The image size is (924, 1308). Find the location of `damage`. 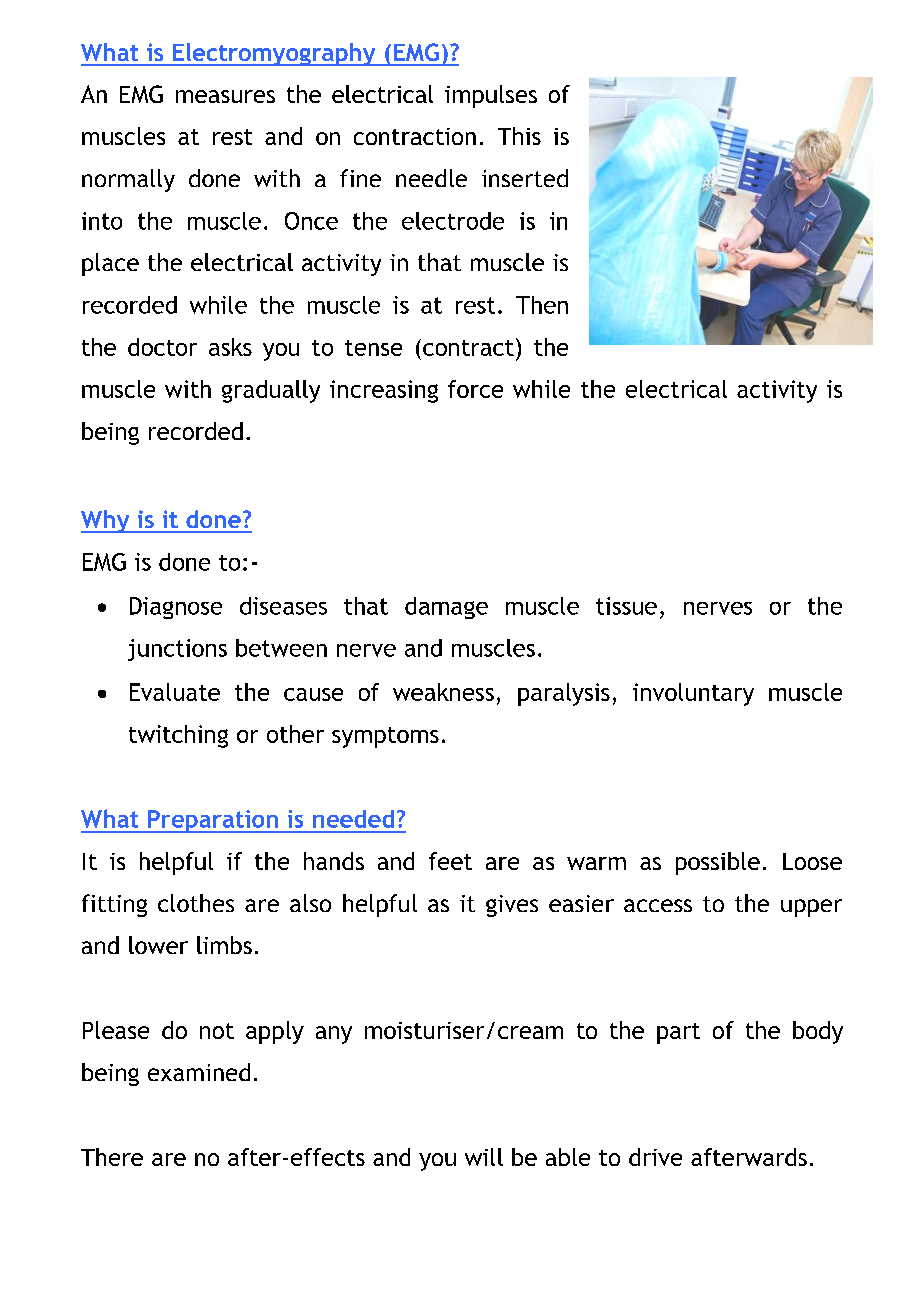

damage is located at coordinates (446, 608).
